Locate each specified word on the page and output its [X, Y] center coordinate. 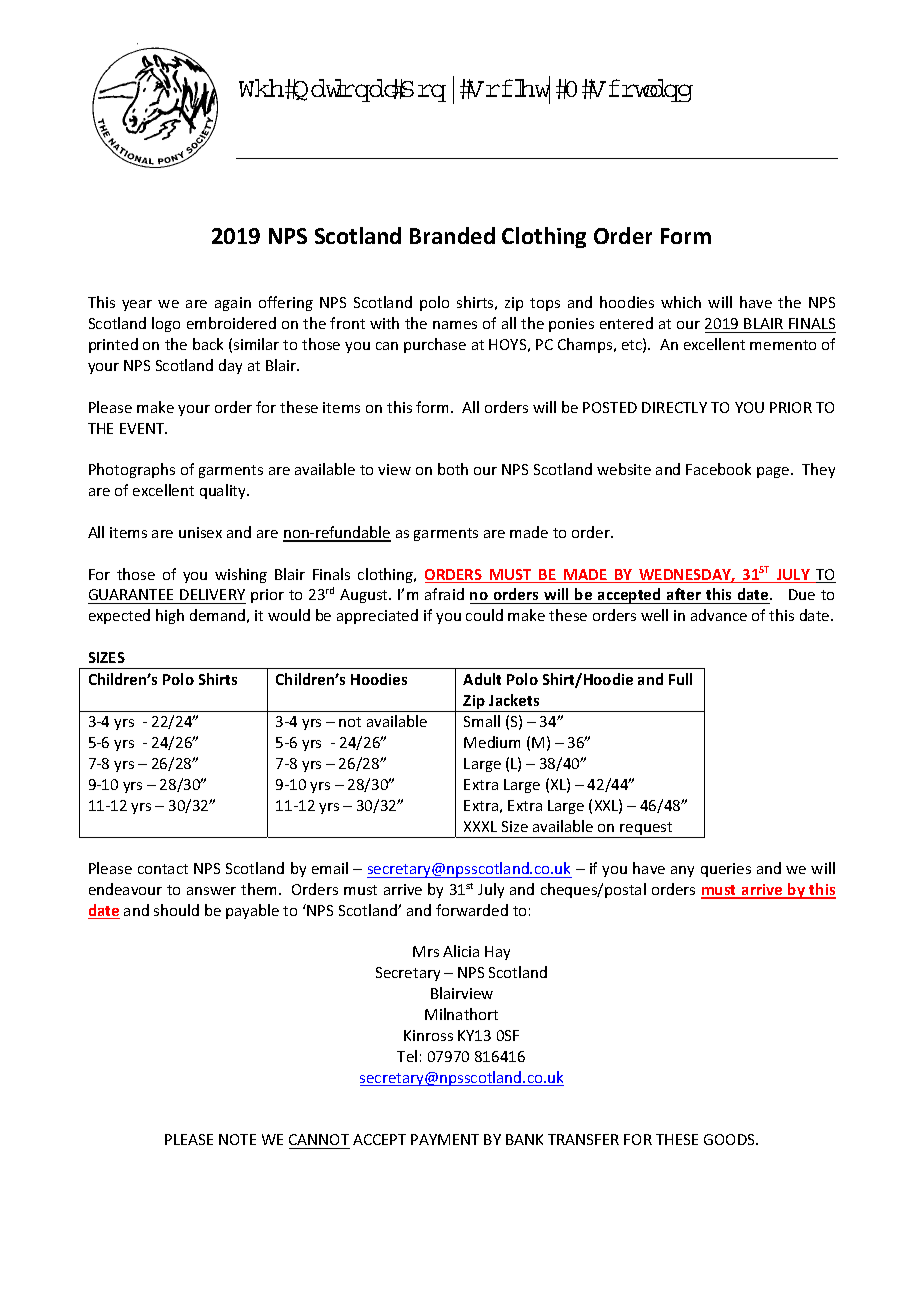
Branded [452, 235]
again [233, 304]
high [170, 616]
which [681, 302]
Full [680, 679]
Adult [482, 679]
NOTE [237, 1139]
